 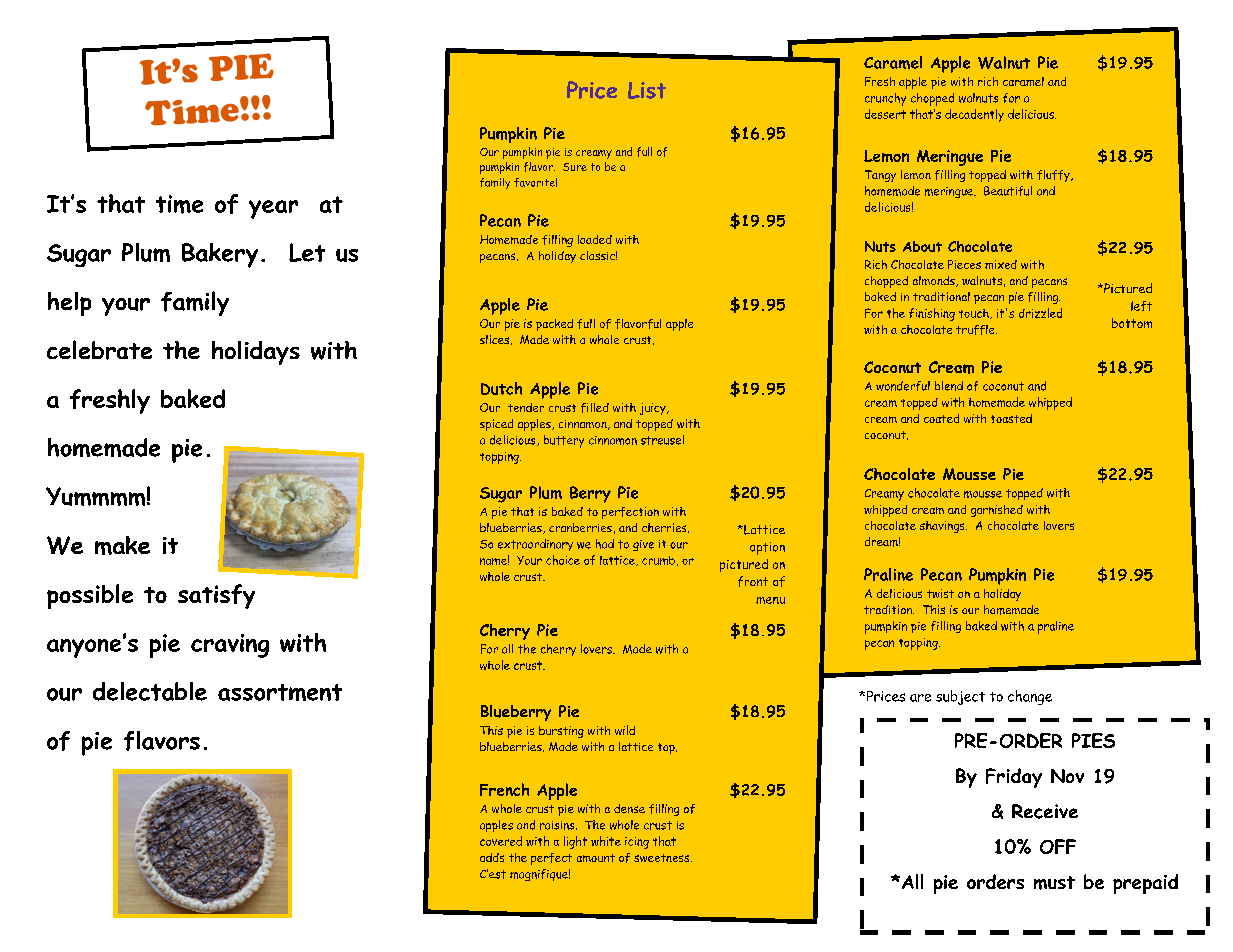 I want to click on crunchy, so click(x=885, y=99).
